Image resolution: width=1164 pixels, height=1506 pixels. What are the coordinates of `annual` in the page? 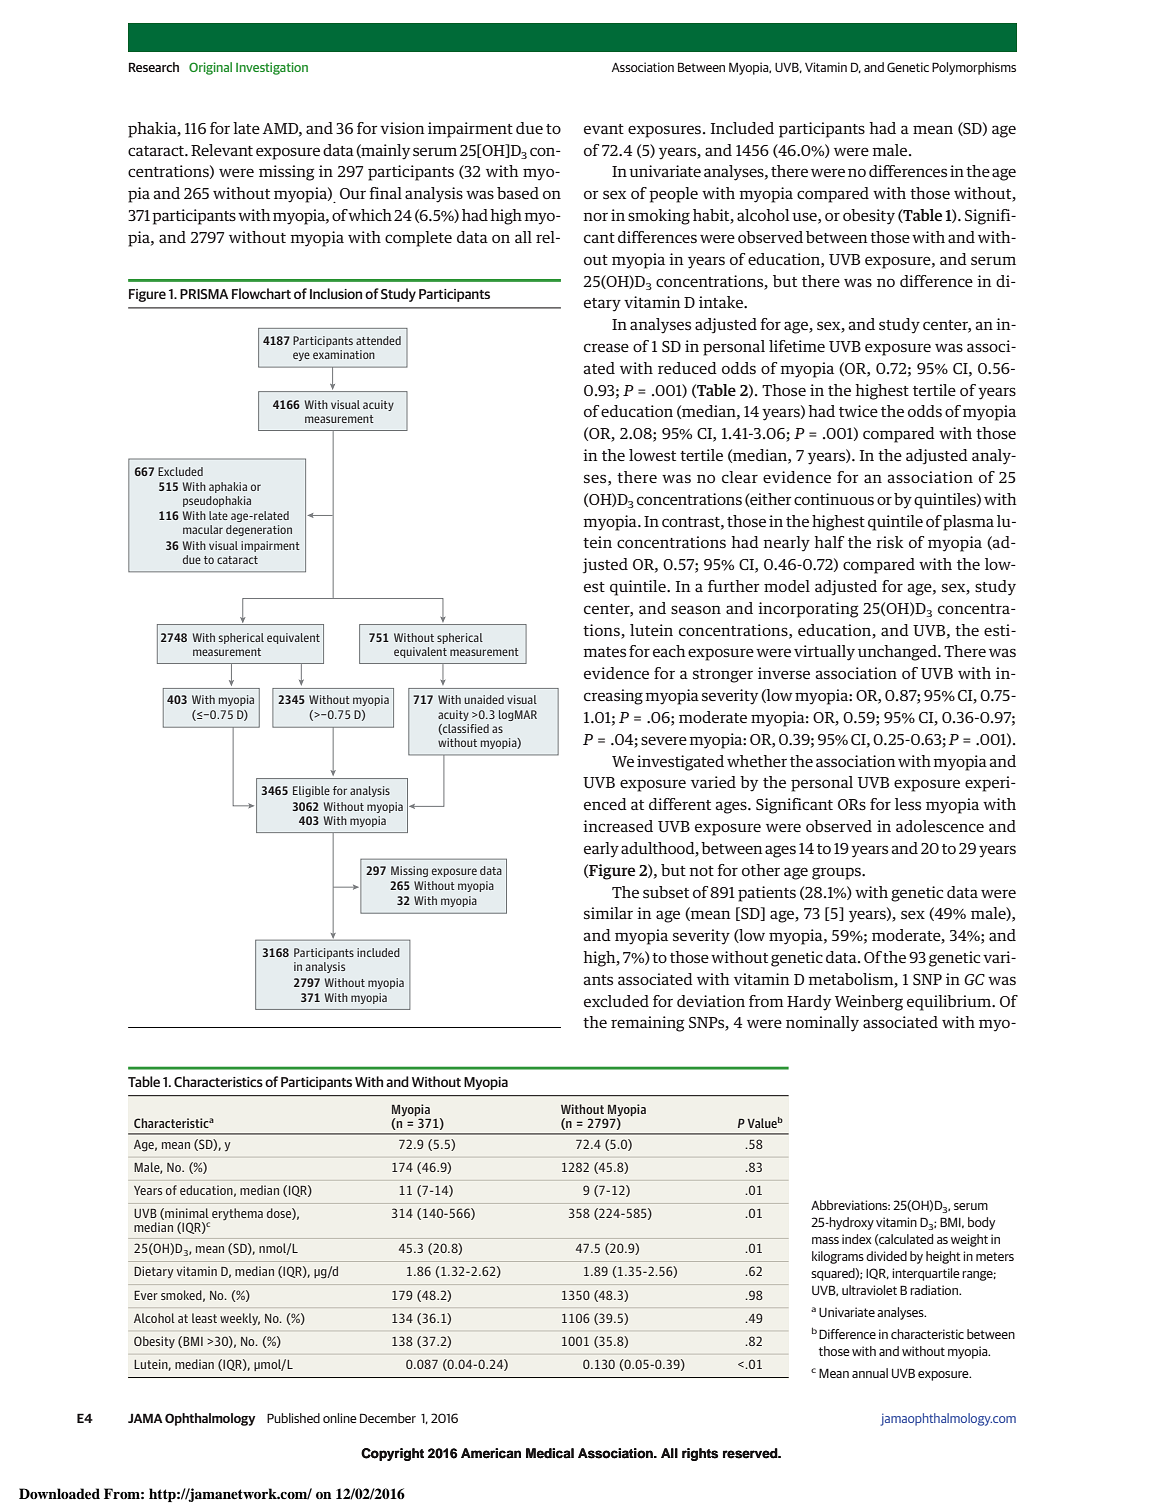 It's located at (870, 1373).
